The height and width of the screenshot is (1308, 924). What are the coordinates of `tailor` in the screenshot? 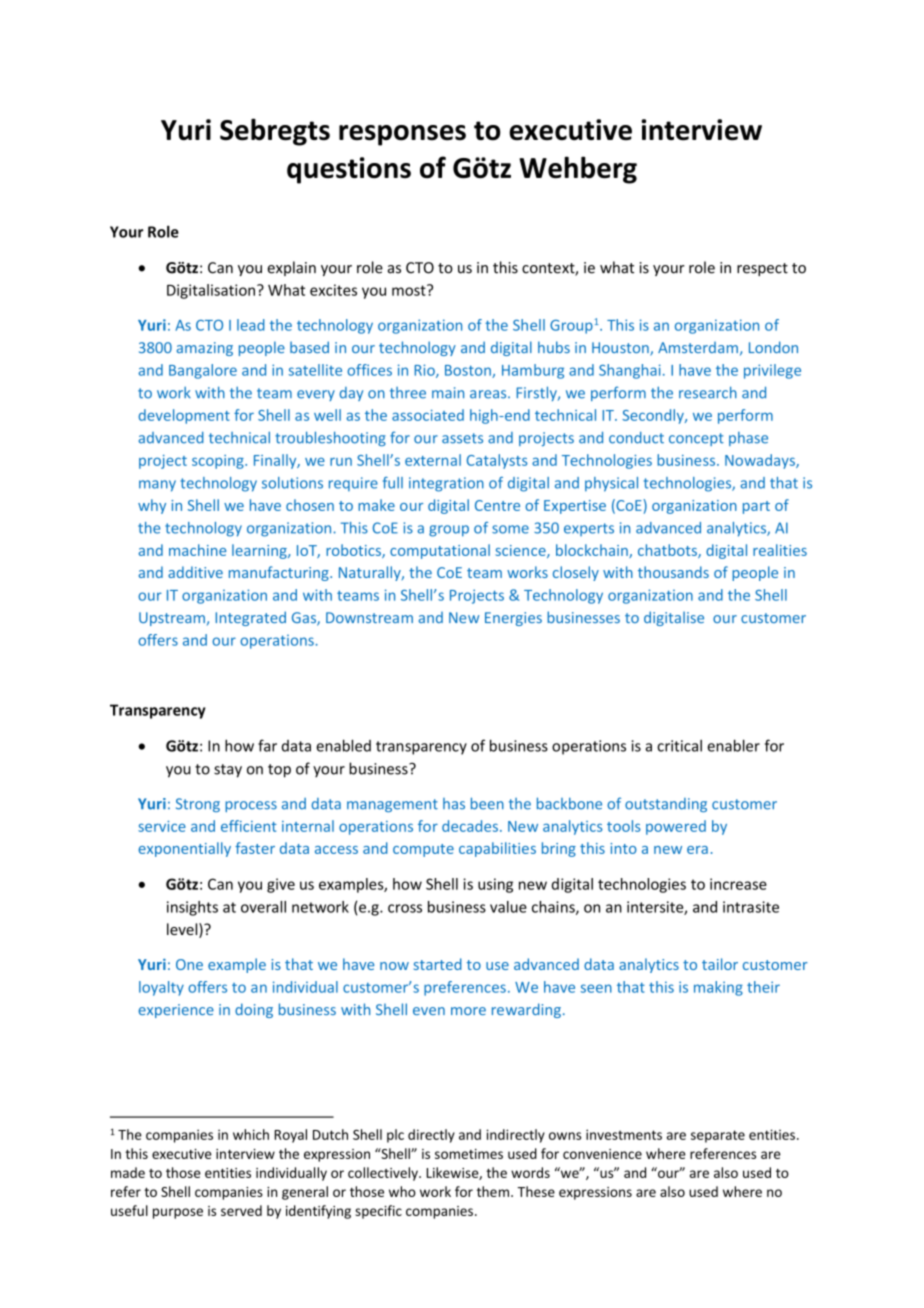 It's located at (720, 964).
